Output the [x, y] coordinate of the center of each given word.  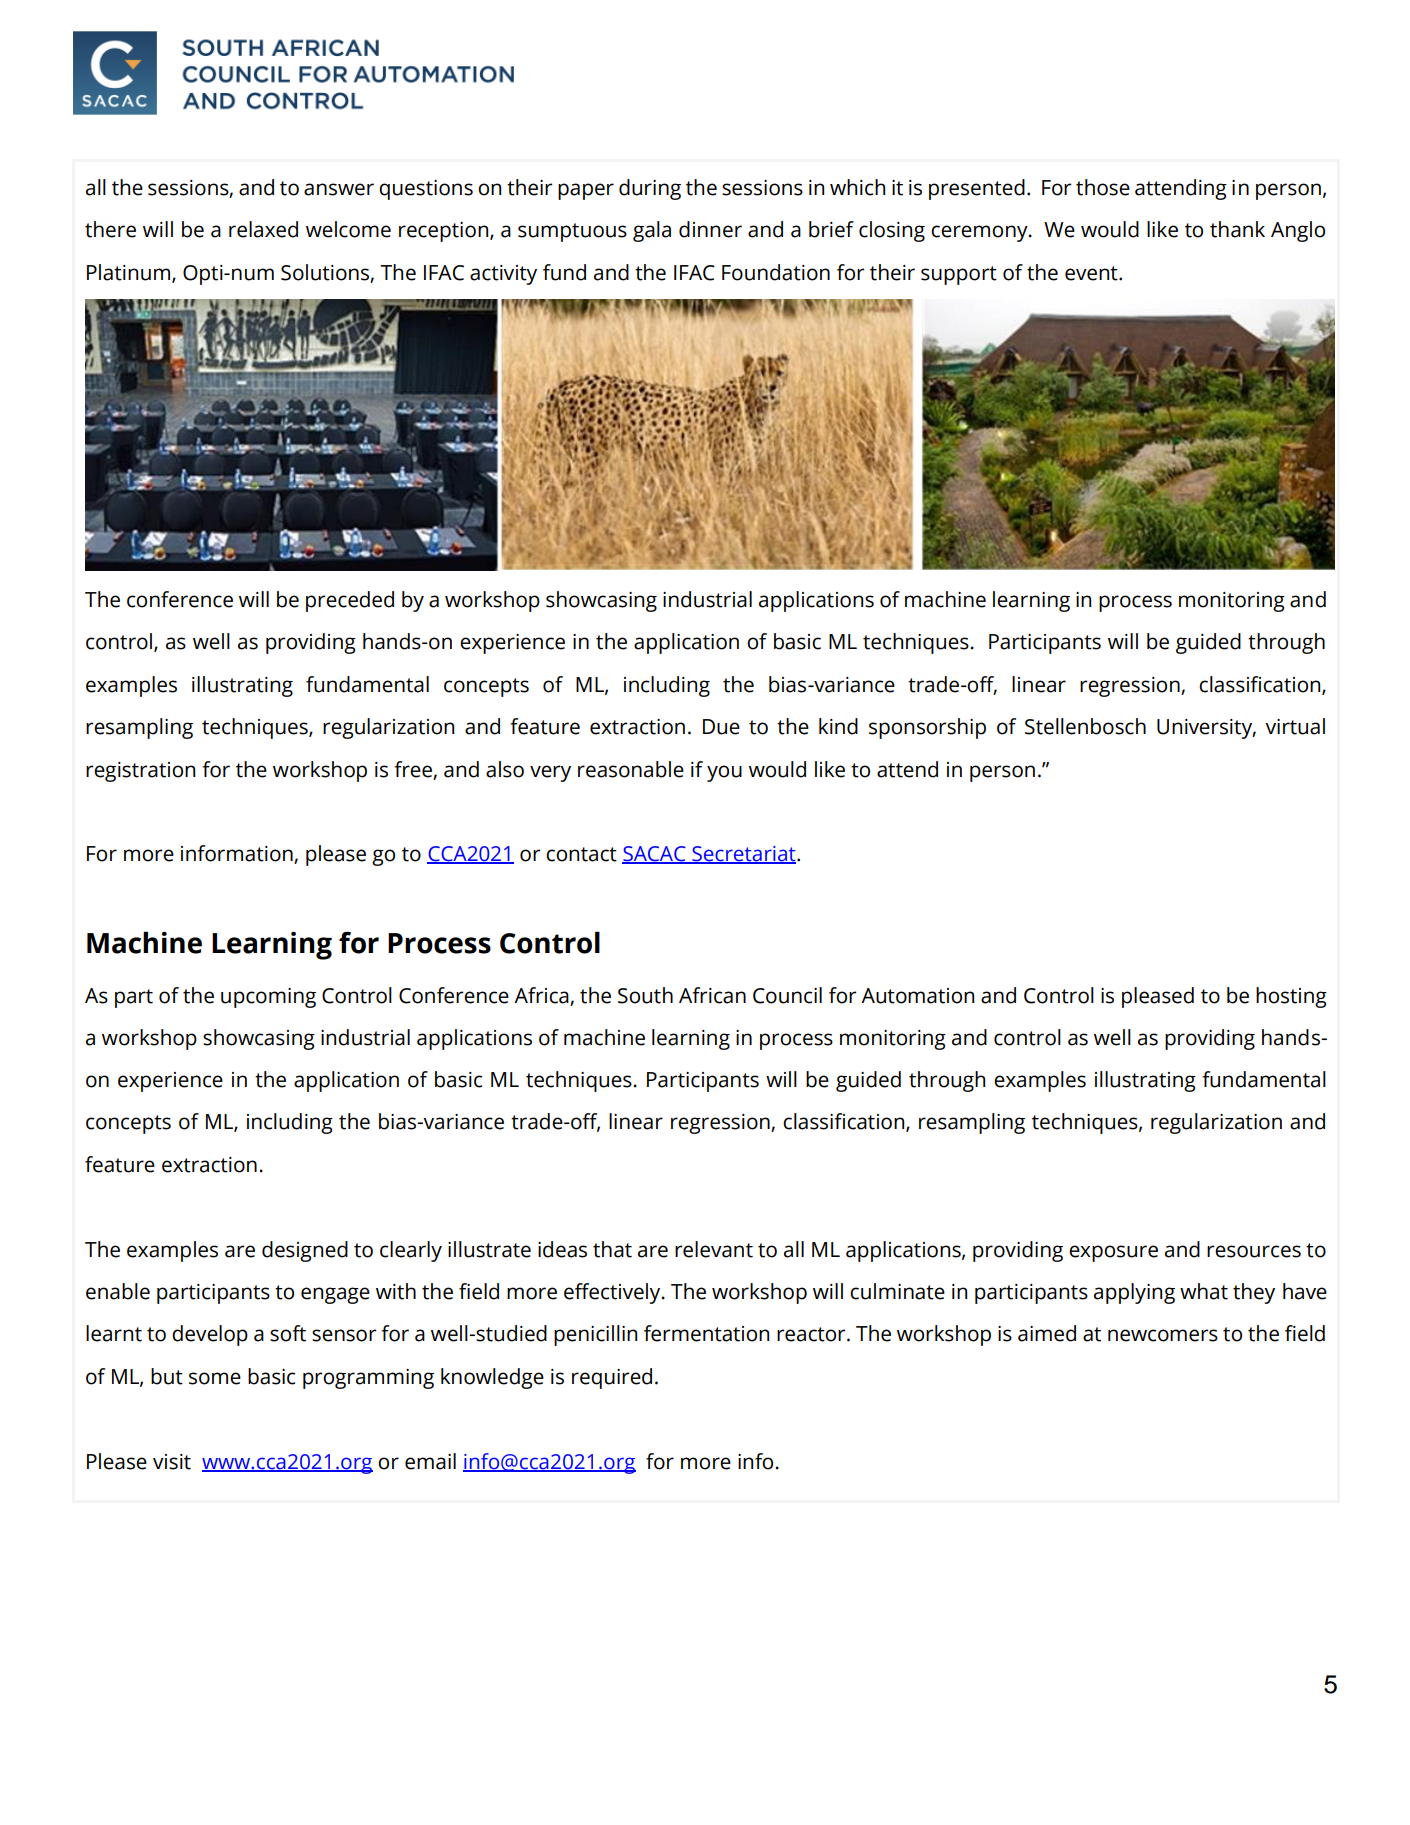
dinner [710, 229]
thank [1237, 229]
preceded [350, 601]
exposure [1113, 1253]
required [612, 1378]
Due [721, 727]
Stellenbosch [1085, 726]
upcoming [268, 998]
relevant [714, 1249]
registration [140, 772]
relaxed [263, 229]
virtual [1295, 726]
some [215, 1378]
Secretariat [744, 855]
